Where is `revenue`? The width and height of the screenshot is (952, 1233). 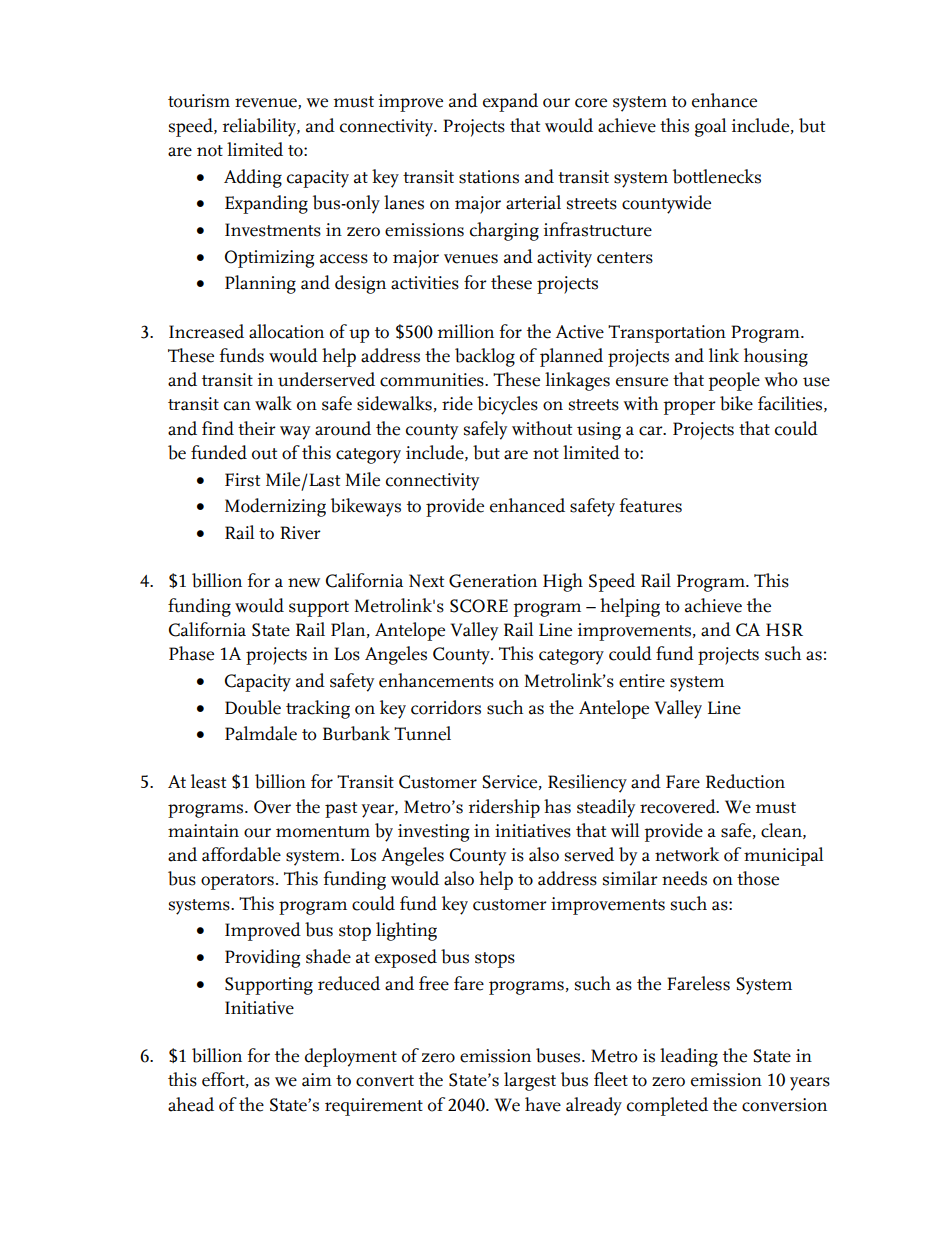 revenue is located at coordinates (267, 103).
